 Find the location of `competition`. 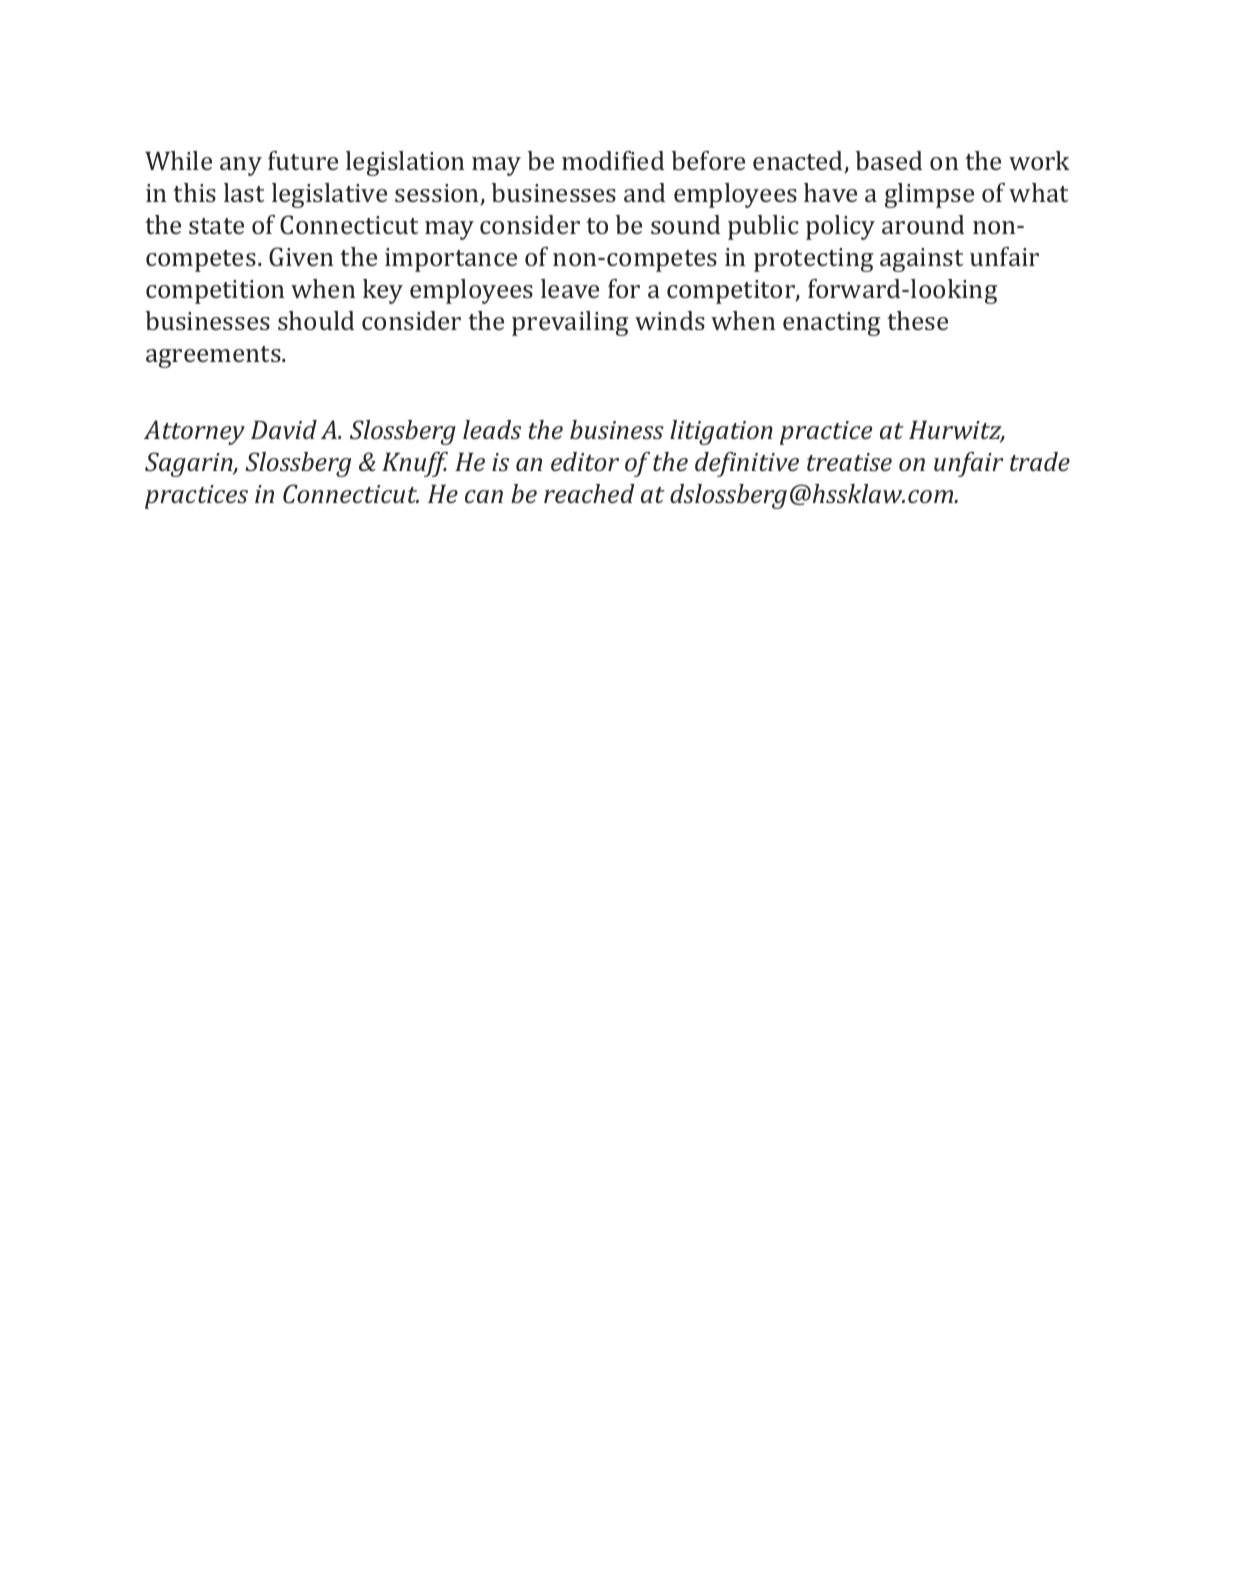

competition is located at coordinates (215, 292).
